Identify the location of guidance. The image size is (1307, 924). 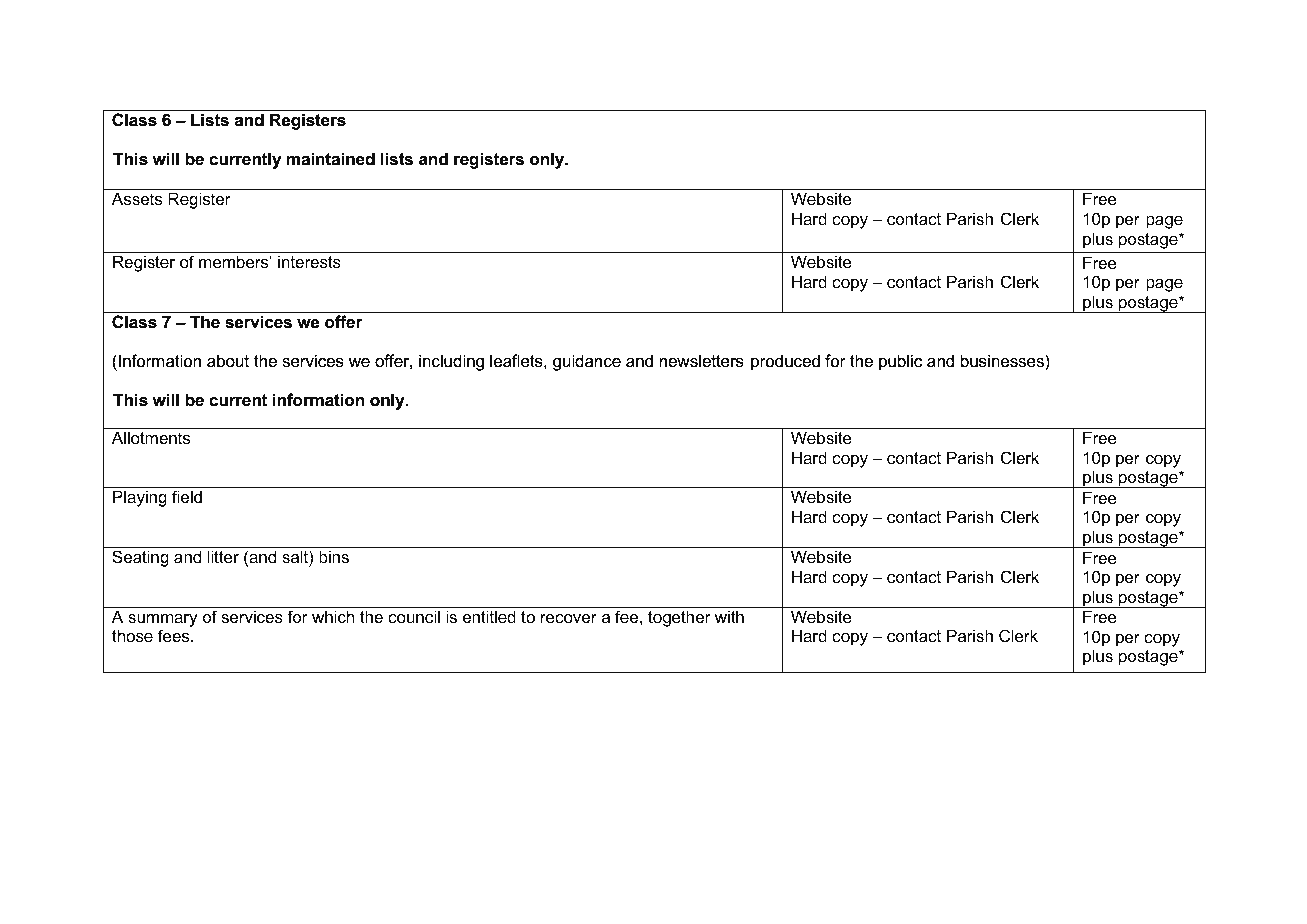
(587, 362).
